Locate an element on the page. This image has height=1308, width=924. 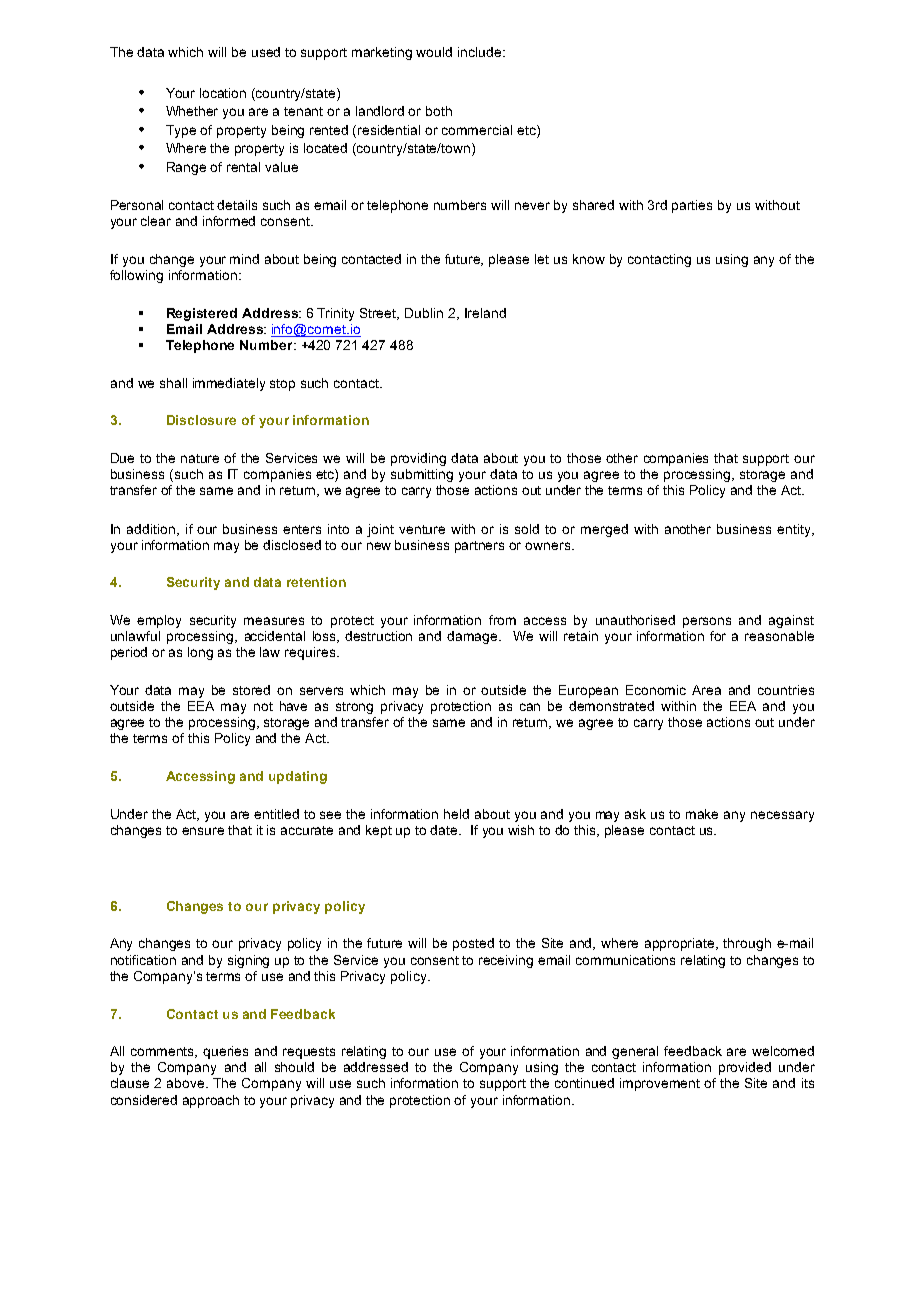
make is located at coordinates (702, 814).
